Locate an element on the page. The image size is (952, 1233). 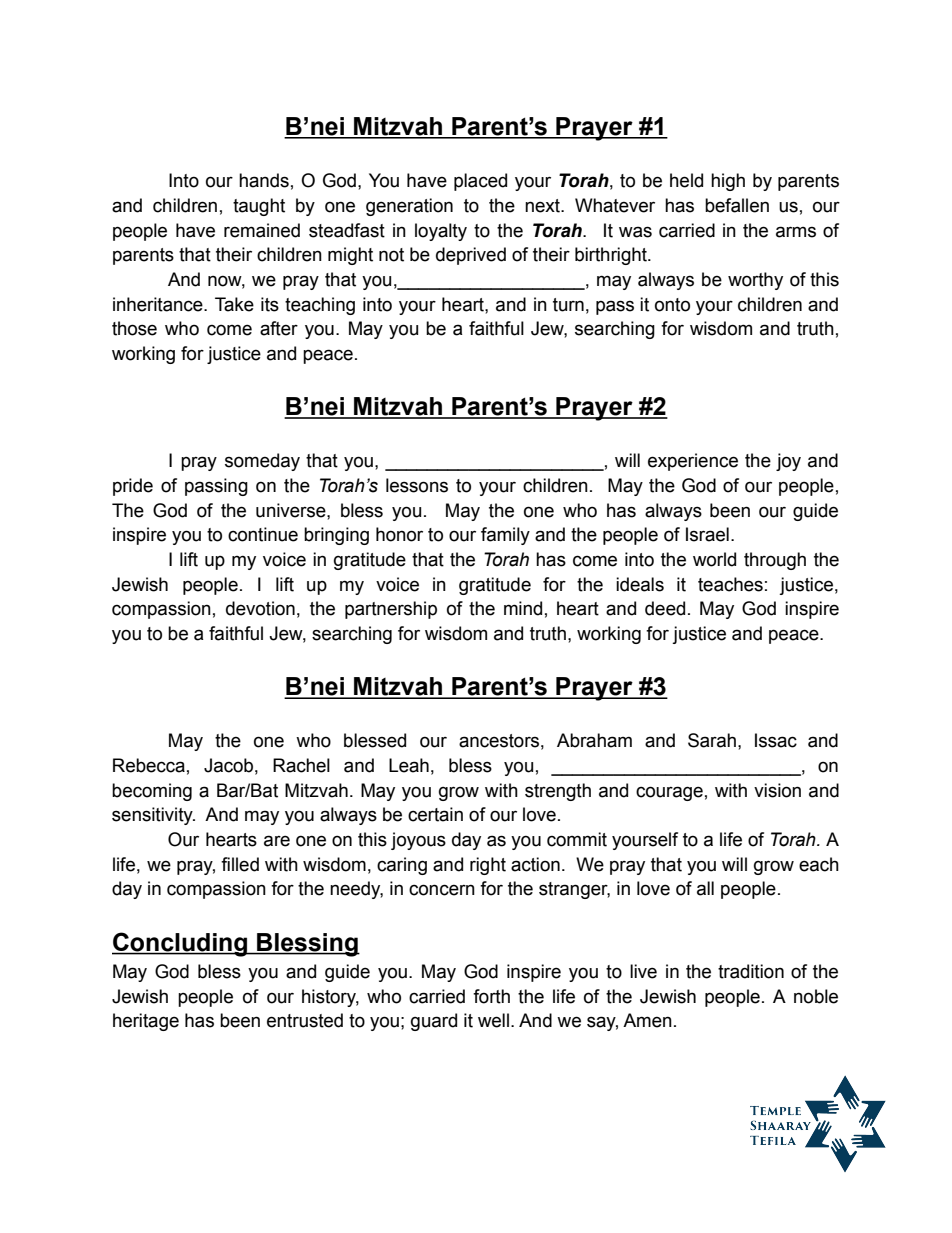
befallen is located at coordinates (737, 205).
